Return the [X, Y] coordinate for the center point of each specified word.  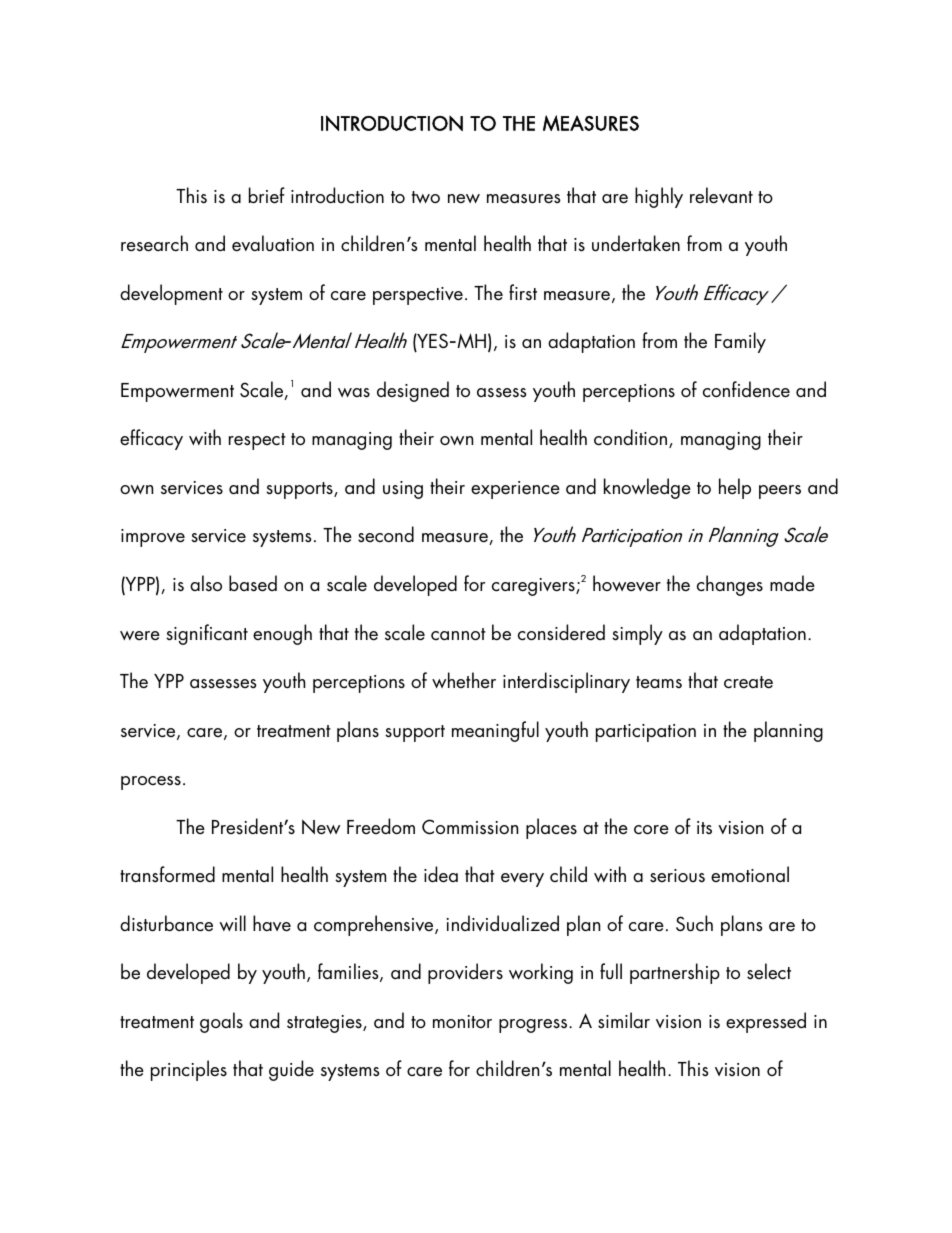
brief [267, 195]
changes [730, 585]
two [426, 197]
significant [207, 634]
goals [221, 1022]
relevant [721, 195]
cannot [458, 634]
